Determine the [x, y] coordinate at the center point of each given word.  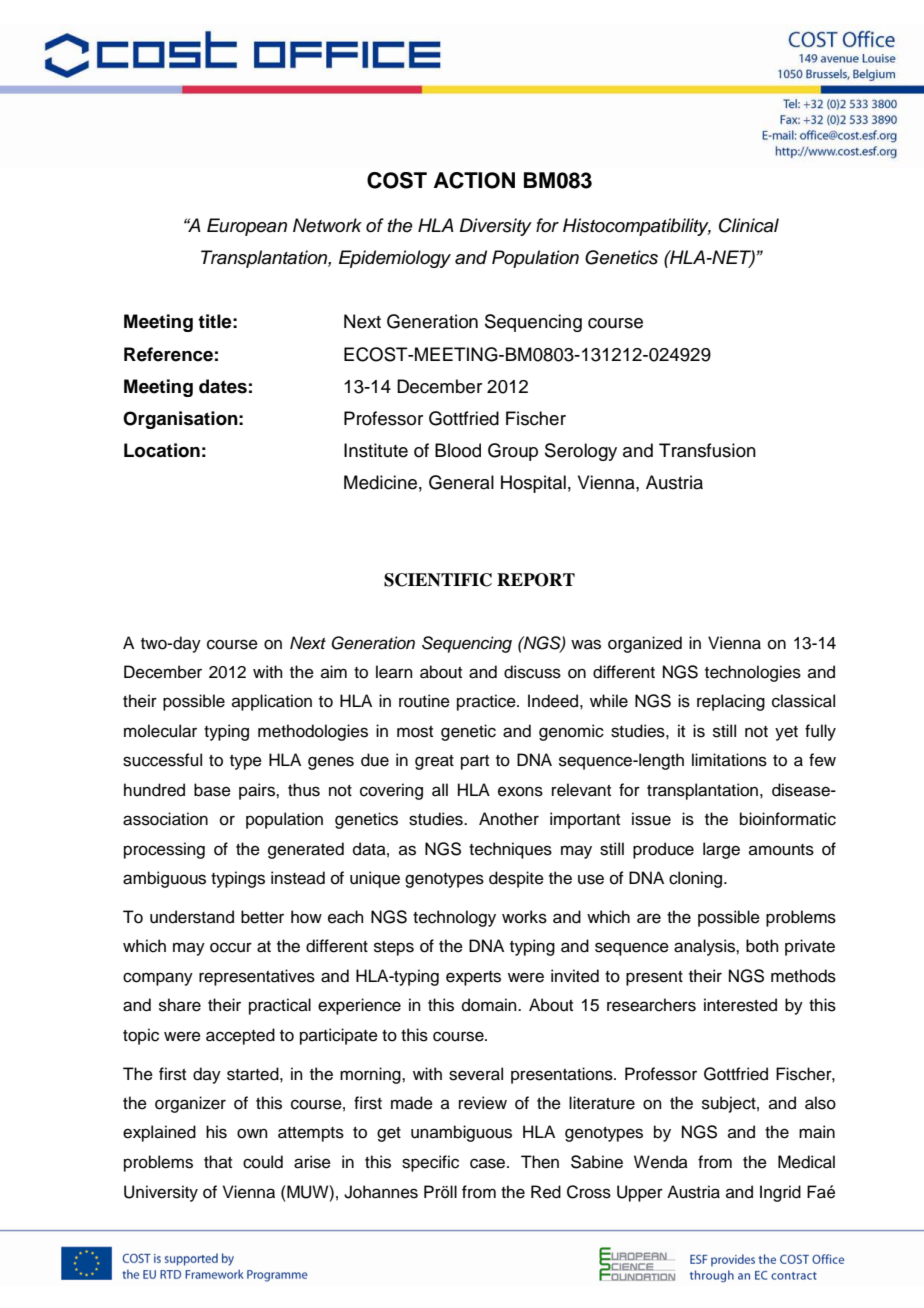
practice [487, 702]
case [489, 1163]
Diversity [496, 227]
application [272, 702]
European [247, 227]
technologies [753, 673]
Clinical [749, 225]
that [218, 1161]
